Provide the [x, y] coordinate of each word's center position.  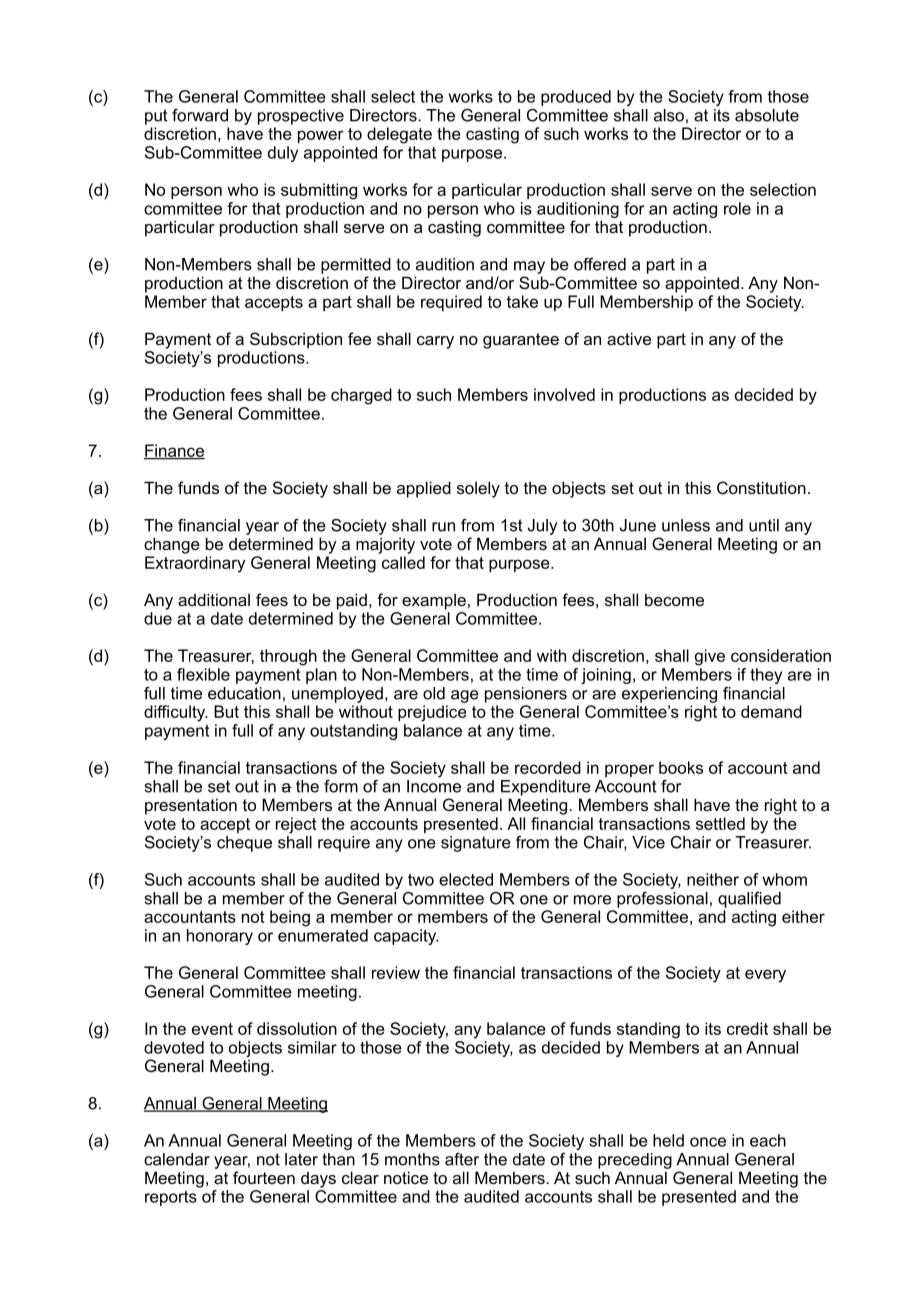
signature [475, 844]
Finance [174, 451]
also [669, 115]
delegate [399, 135]
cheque [244, 844]
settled [720, 823]
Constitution [761, 487]
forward [200, 115]
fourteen [264, 1177]
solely [478, 489]
